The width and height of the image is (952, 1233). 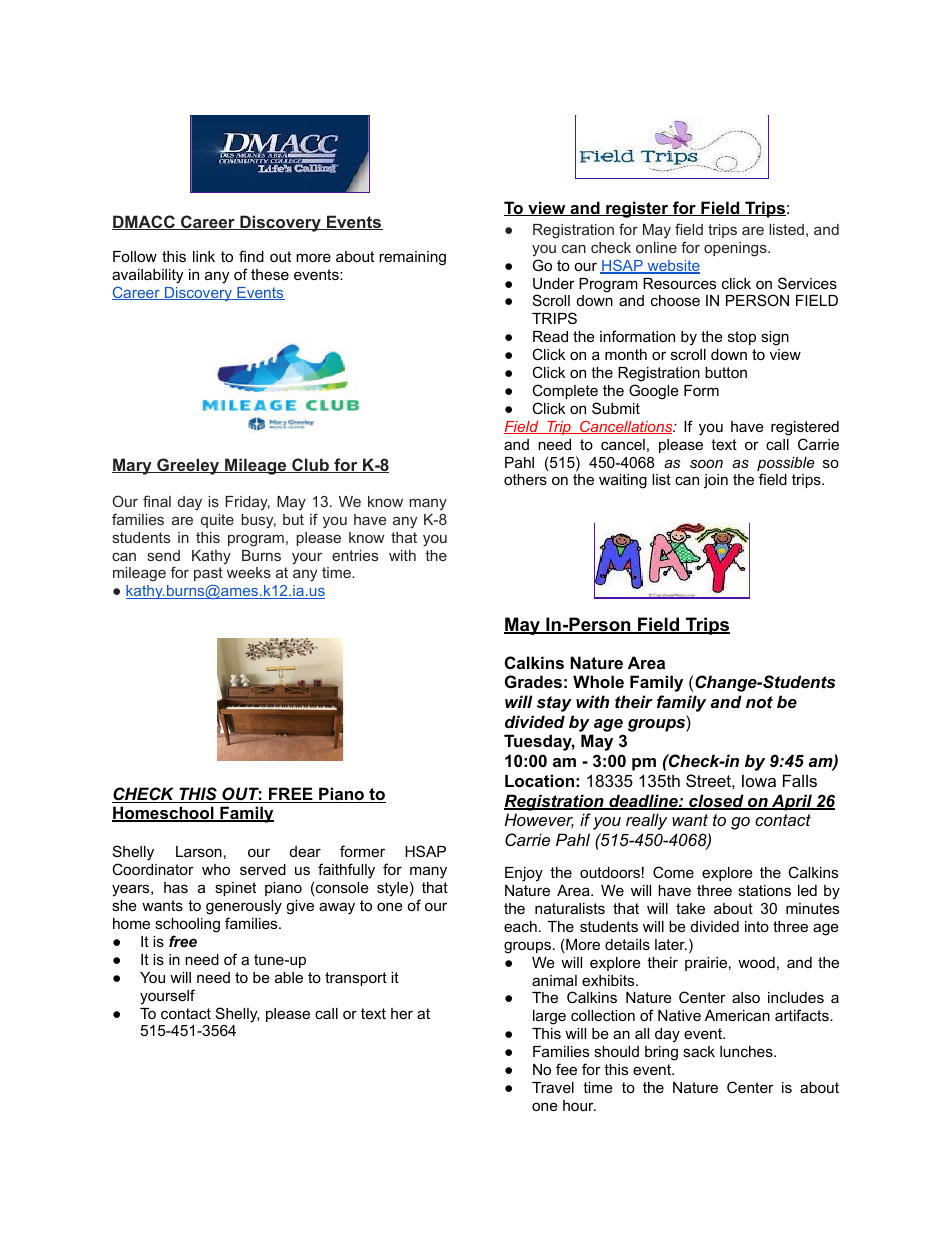 What do you see at coordinates (412, 258) in the image?
I see `remaining` at bounding box center [412, 258].
